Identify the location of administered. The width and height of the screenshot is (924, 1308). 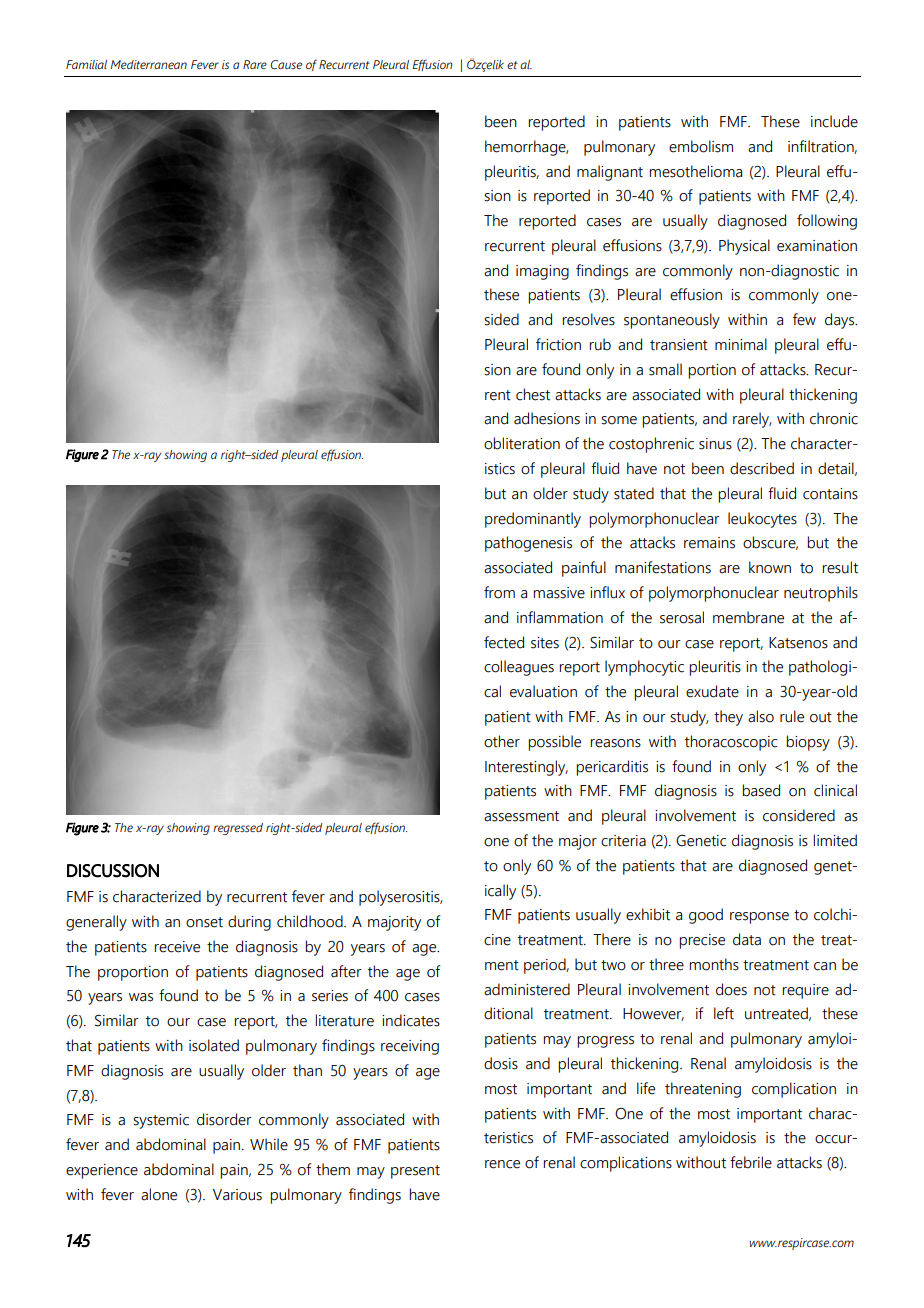
(527, 989).
